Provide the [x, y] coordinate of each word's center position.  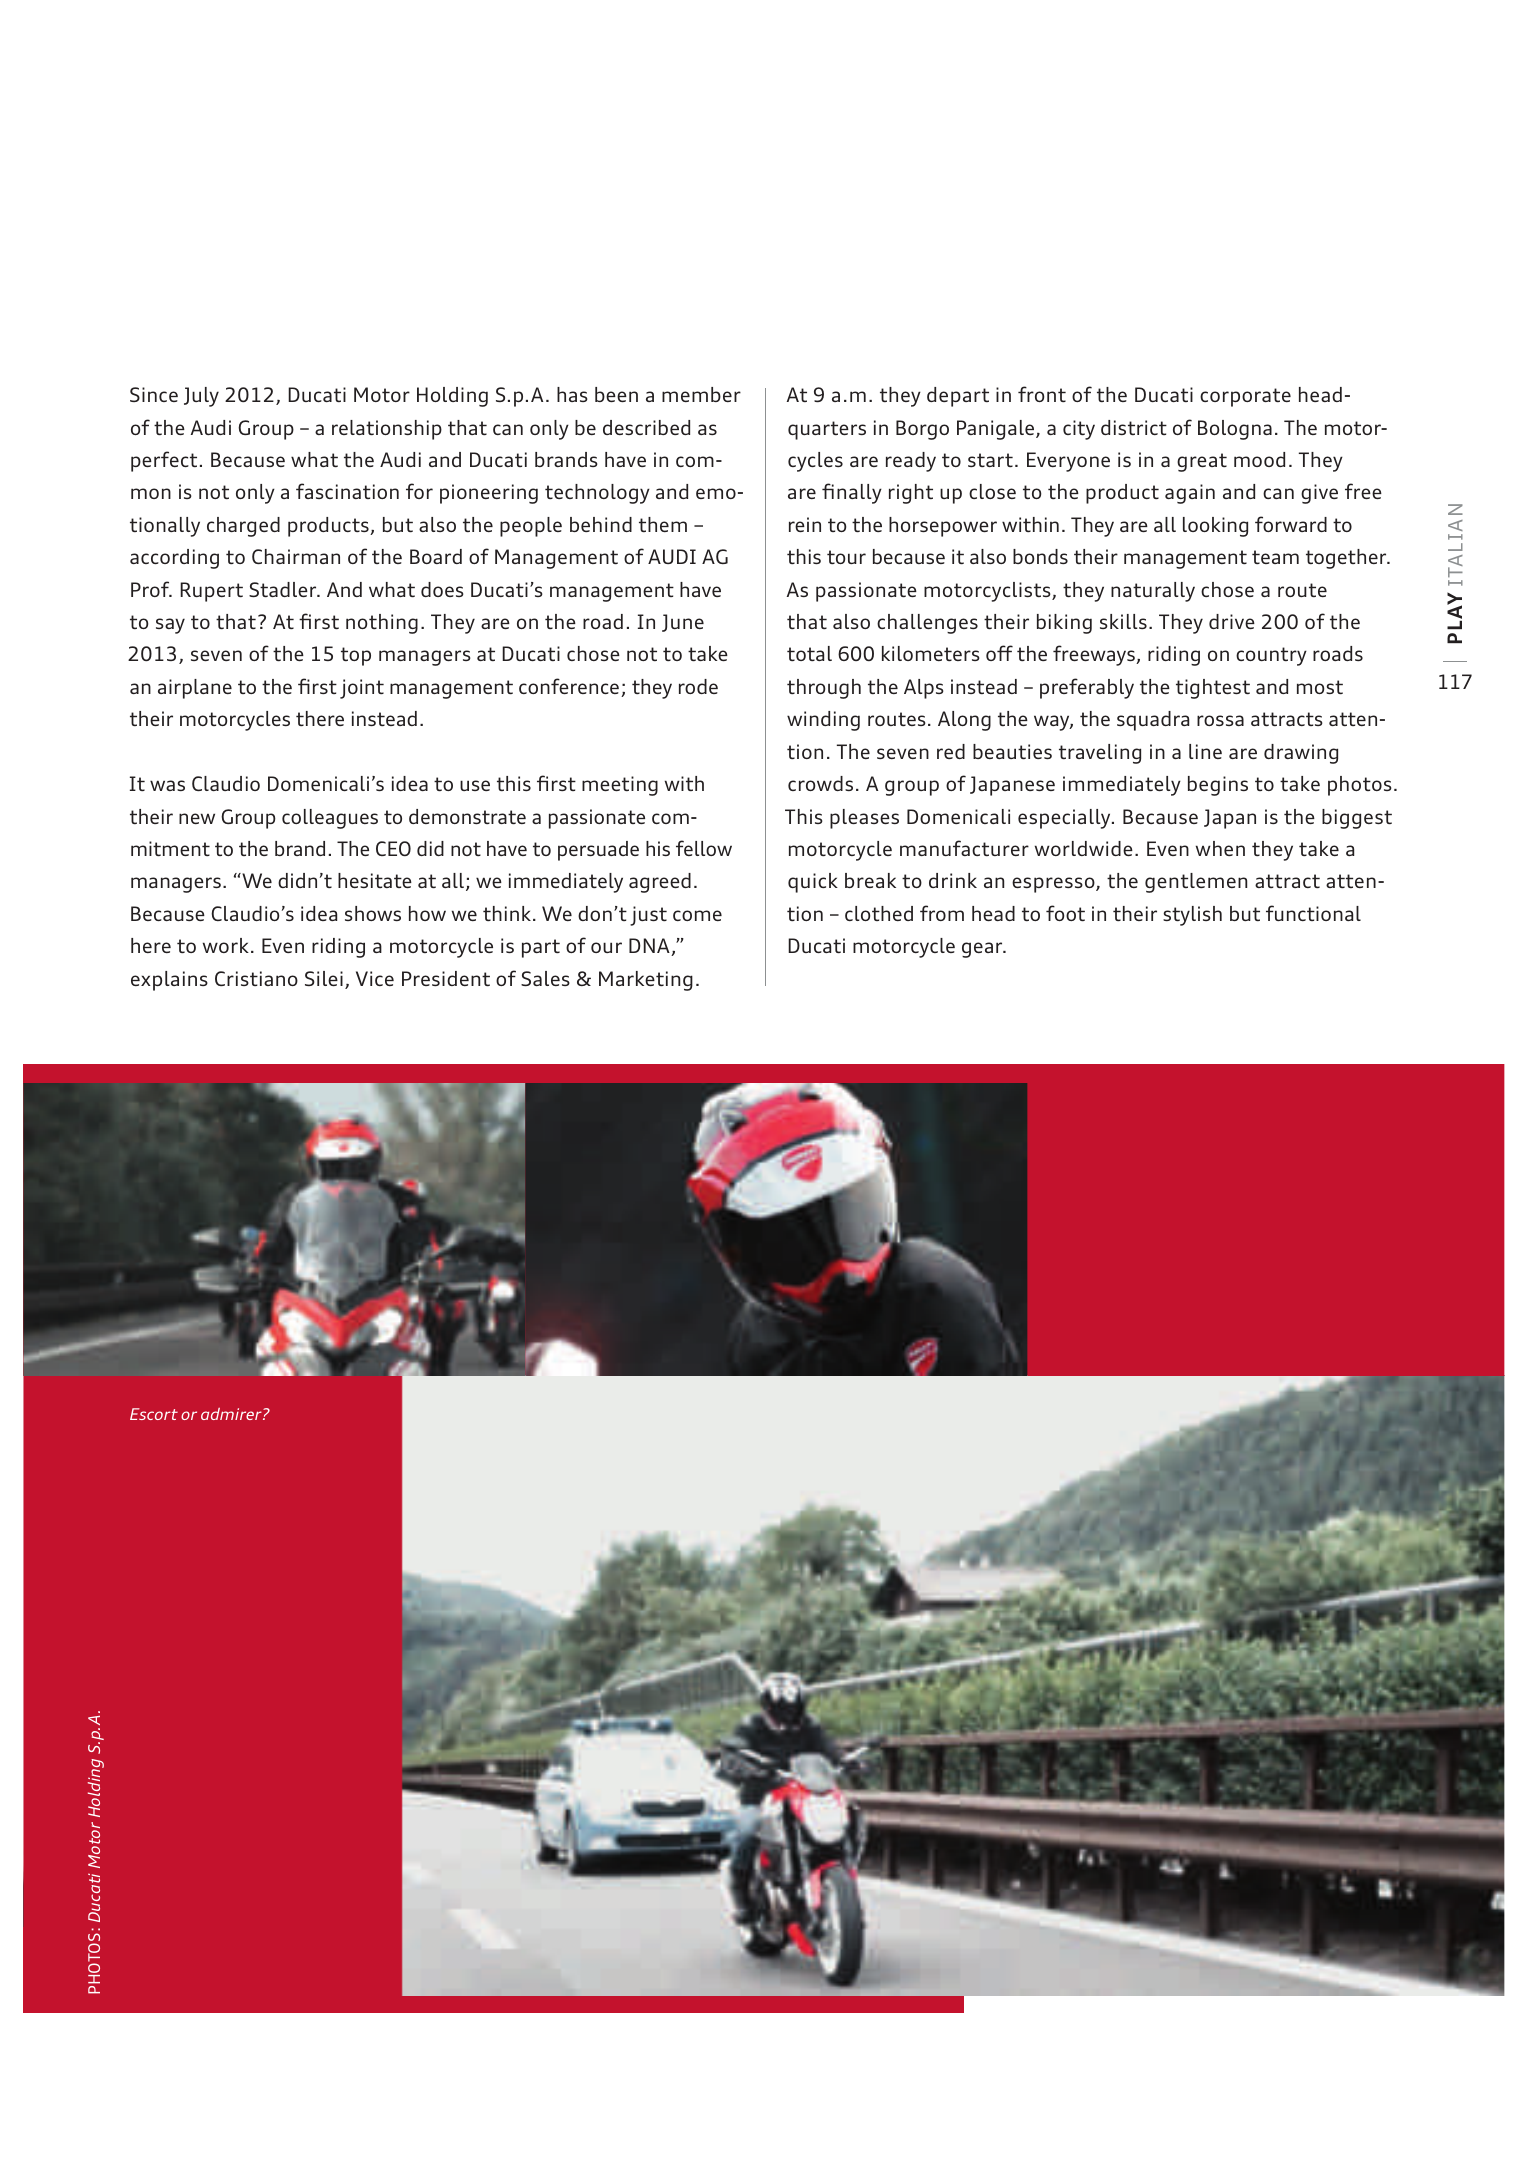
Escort [154, 1414]
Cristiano [256, 978]
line [1205, 751]
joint [362, 689]
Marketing [646, 981]
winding [823, 721]
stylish [1192, 916]
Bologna [1235, 430]
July [201, 397]
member [701, 394]
